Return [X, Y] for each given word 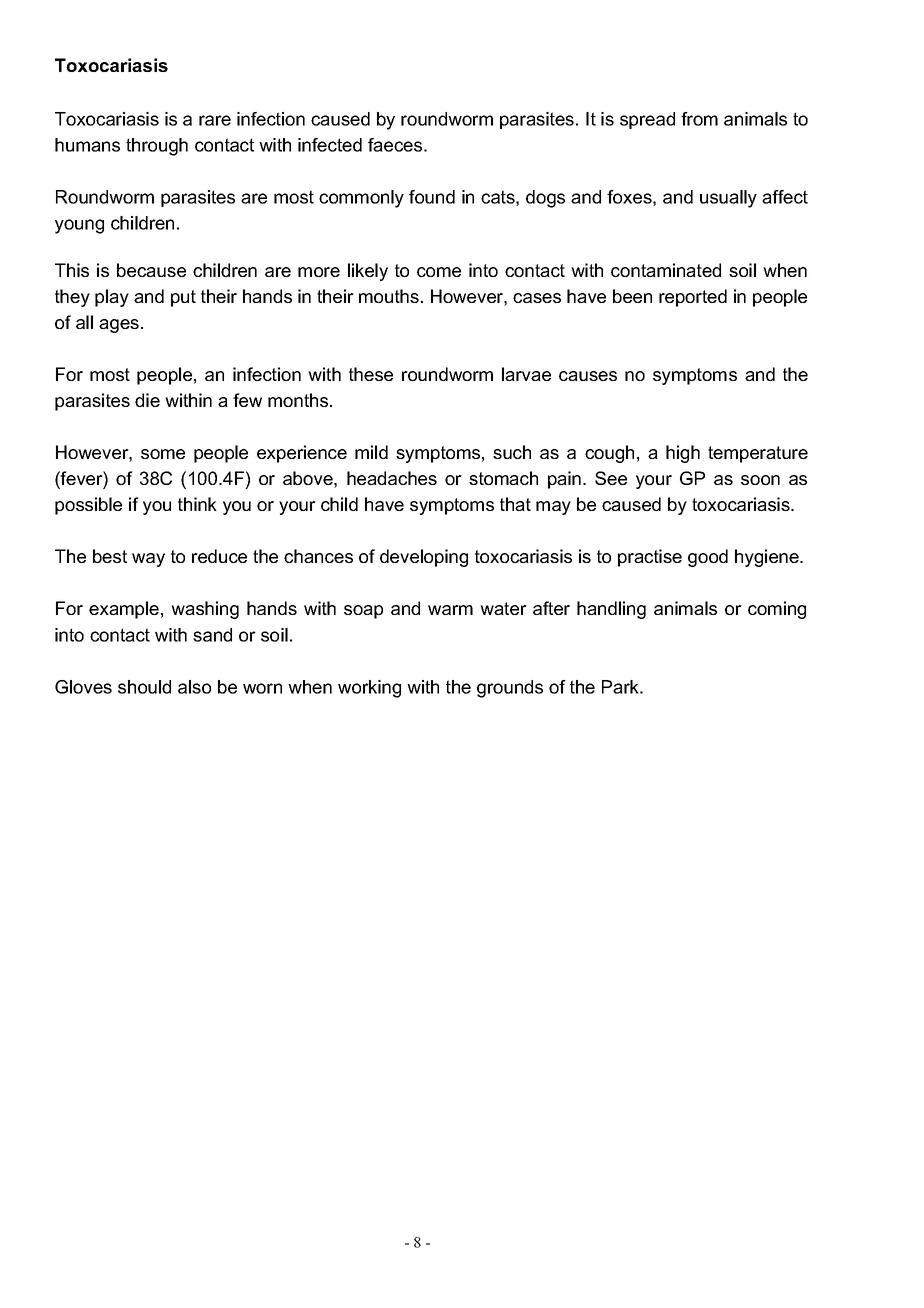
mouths [389, 296]
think [197, 504]
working [369, 689]
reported [693, 298]
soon [760, 480]
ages [119, 326]
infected [330, 145]
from [699, 119]
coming [777, 610]
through [157, 147]
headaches [392, 478]
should [144, 687]
